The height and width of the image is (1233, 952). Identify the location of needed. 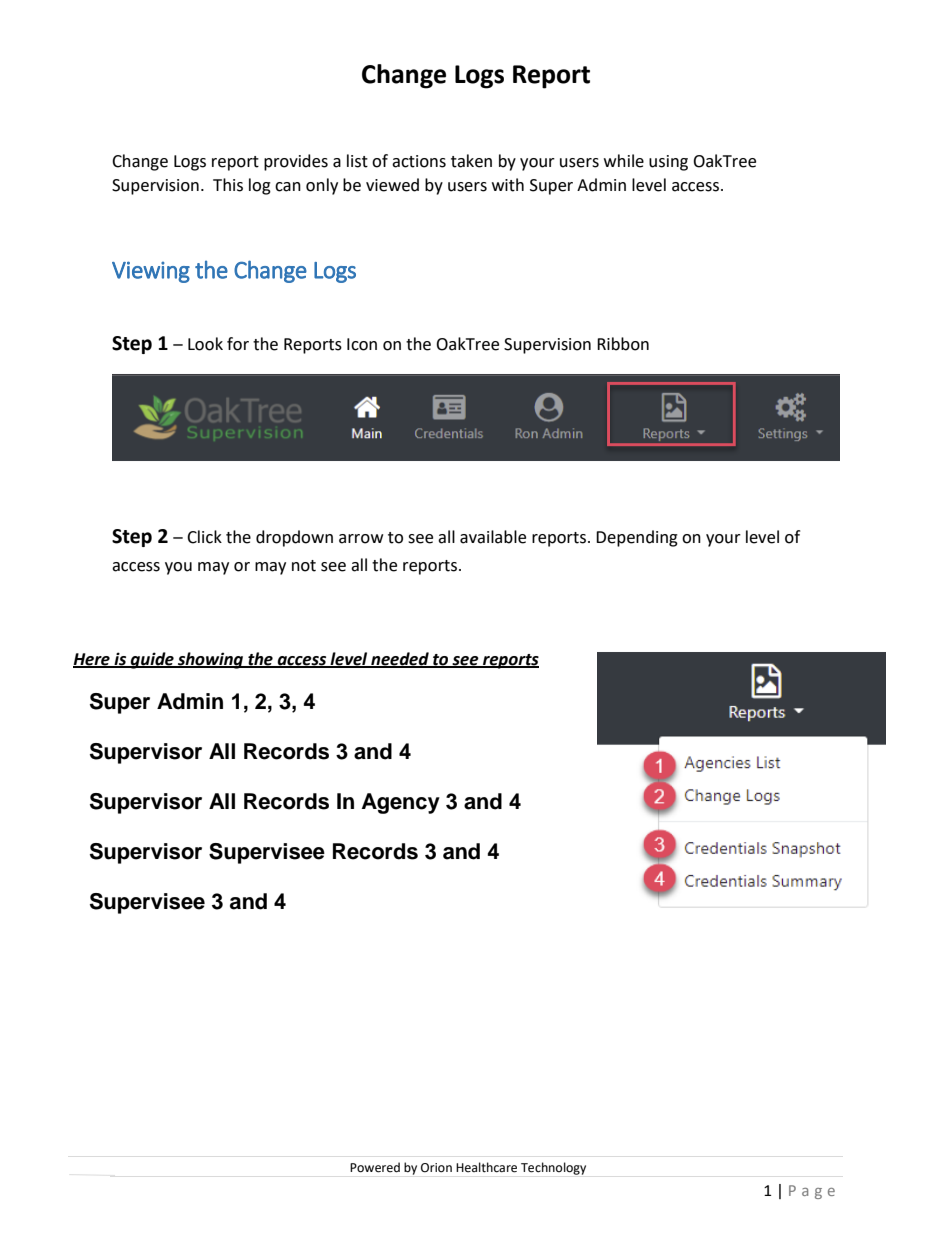
(400, 659).
